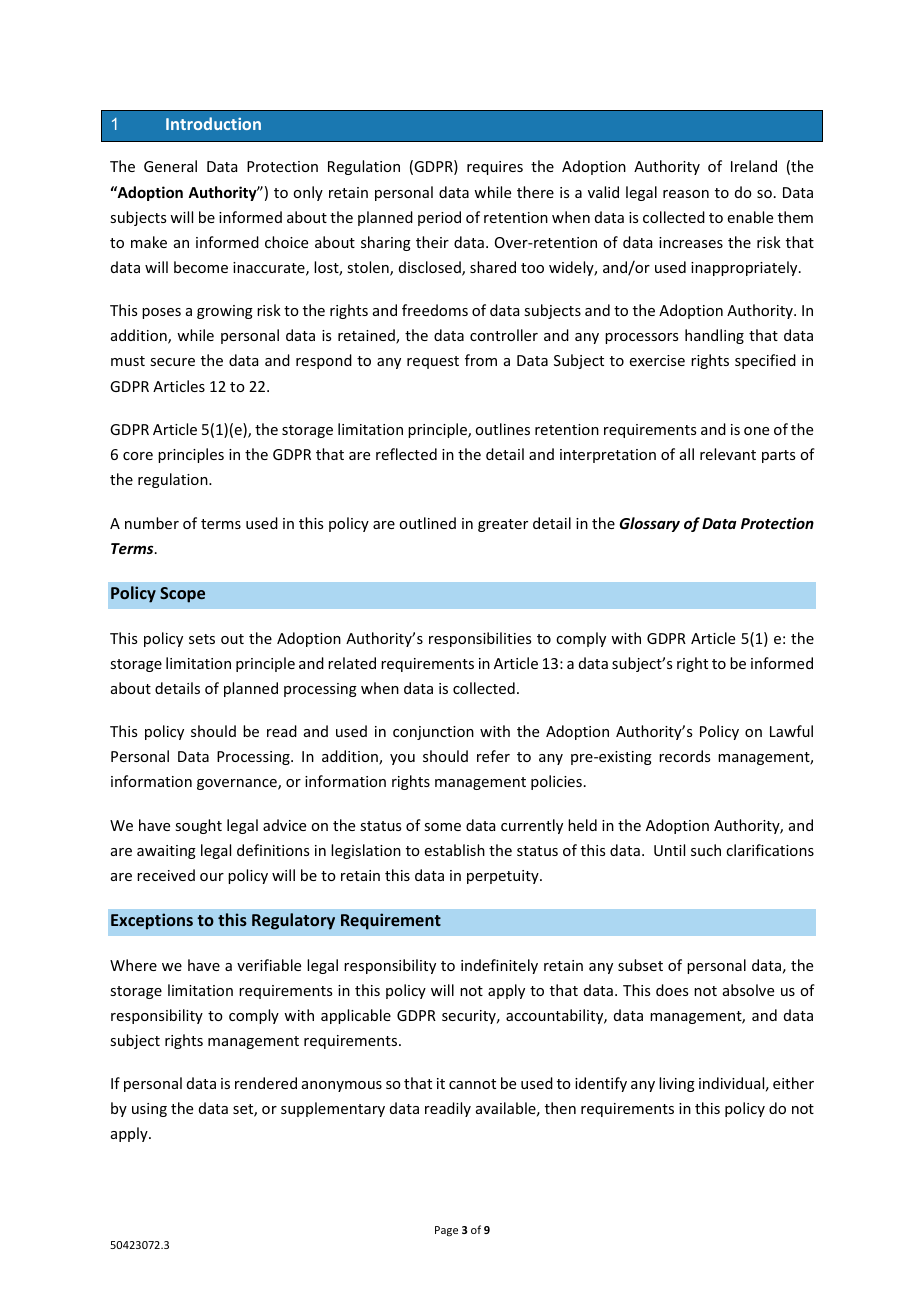 Image resolution: width=924 pixels, height=1308 pixels. Describe the element at coordinates (202, 639) in the screenshot. I see `sets` at that location.
